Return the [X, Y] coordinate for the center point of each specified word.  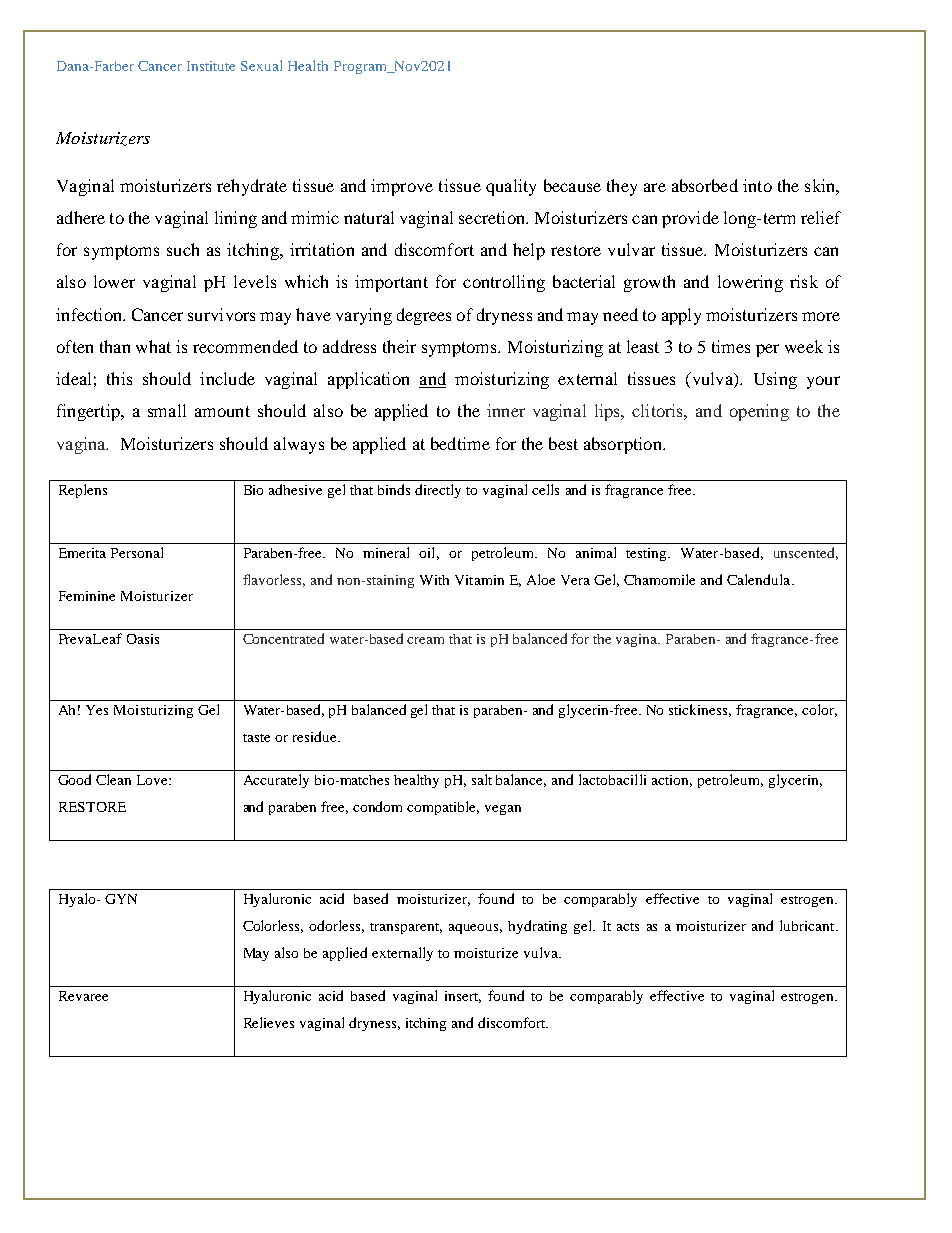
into [757, 185]
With [434, 580]
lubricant [808, 925]
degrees [424, 316]
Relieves [269, 1022]
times [731, 346]
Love [153, 780]
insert [463, 997]
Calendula [760, 579]
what [153, 346]
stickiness [700, 710]
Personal [137, 552]
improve [402, 187]
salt [482, 779]
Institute [211, 66]
